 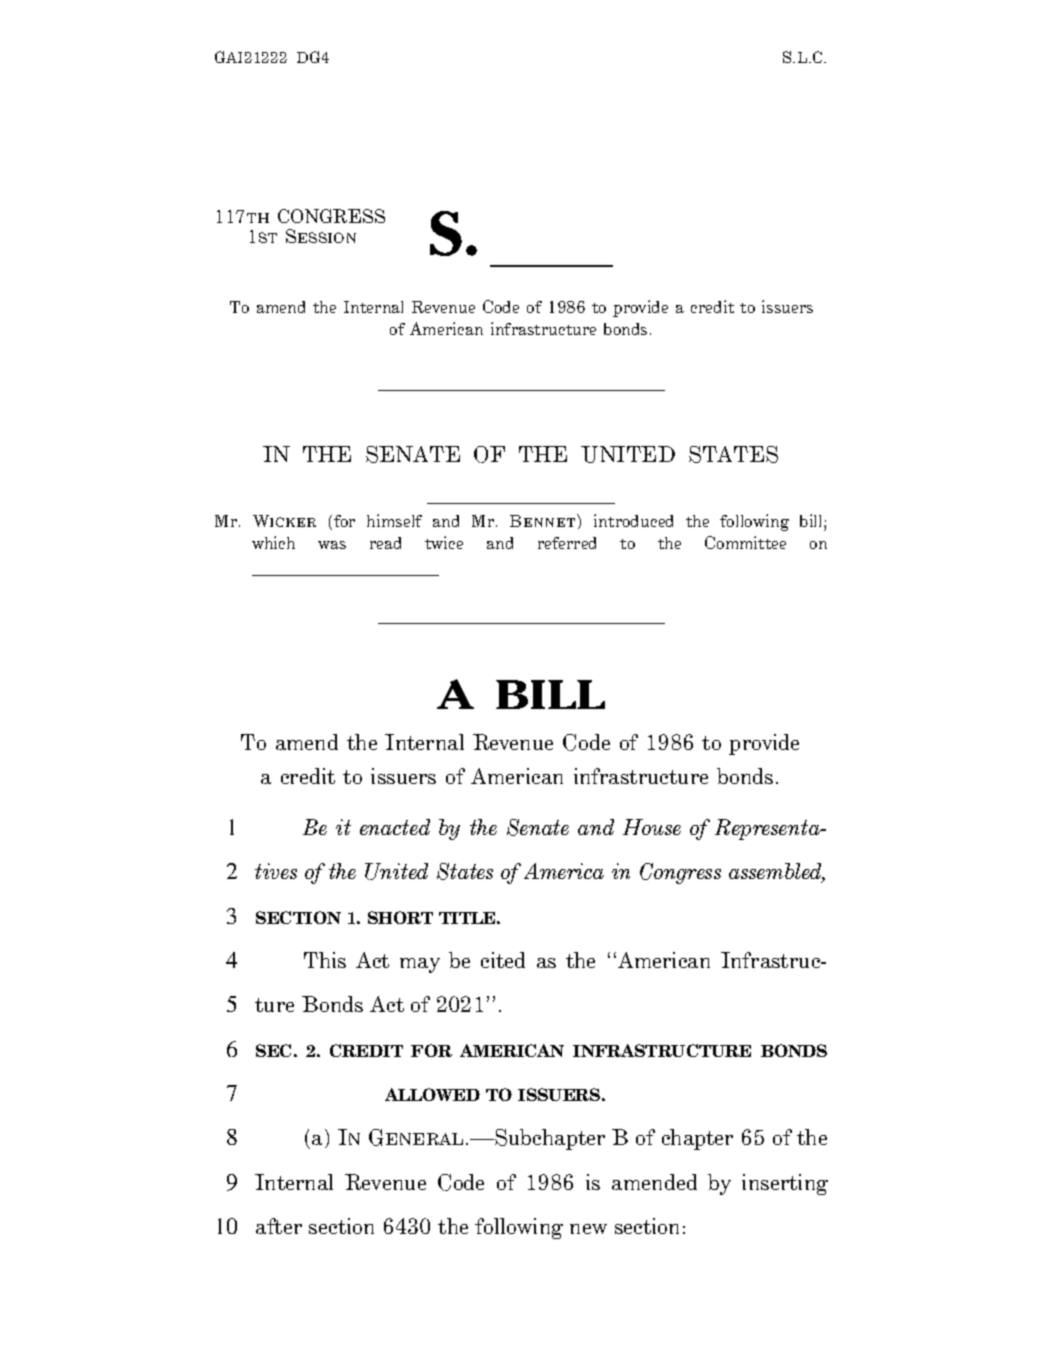 What do you see at coordinates (745, 542) in the screenshot?
I see `Committee` at bounding box center [745, 542].
